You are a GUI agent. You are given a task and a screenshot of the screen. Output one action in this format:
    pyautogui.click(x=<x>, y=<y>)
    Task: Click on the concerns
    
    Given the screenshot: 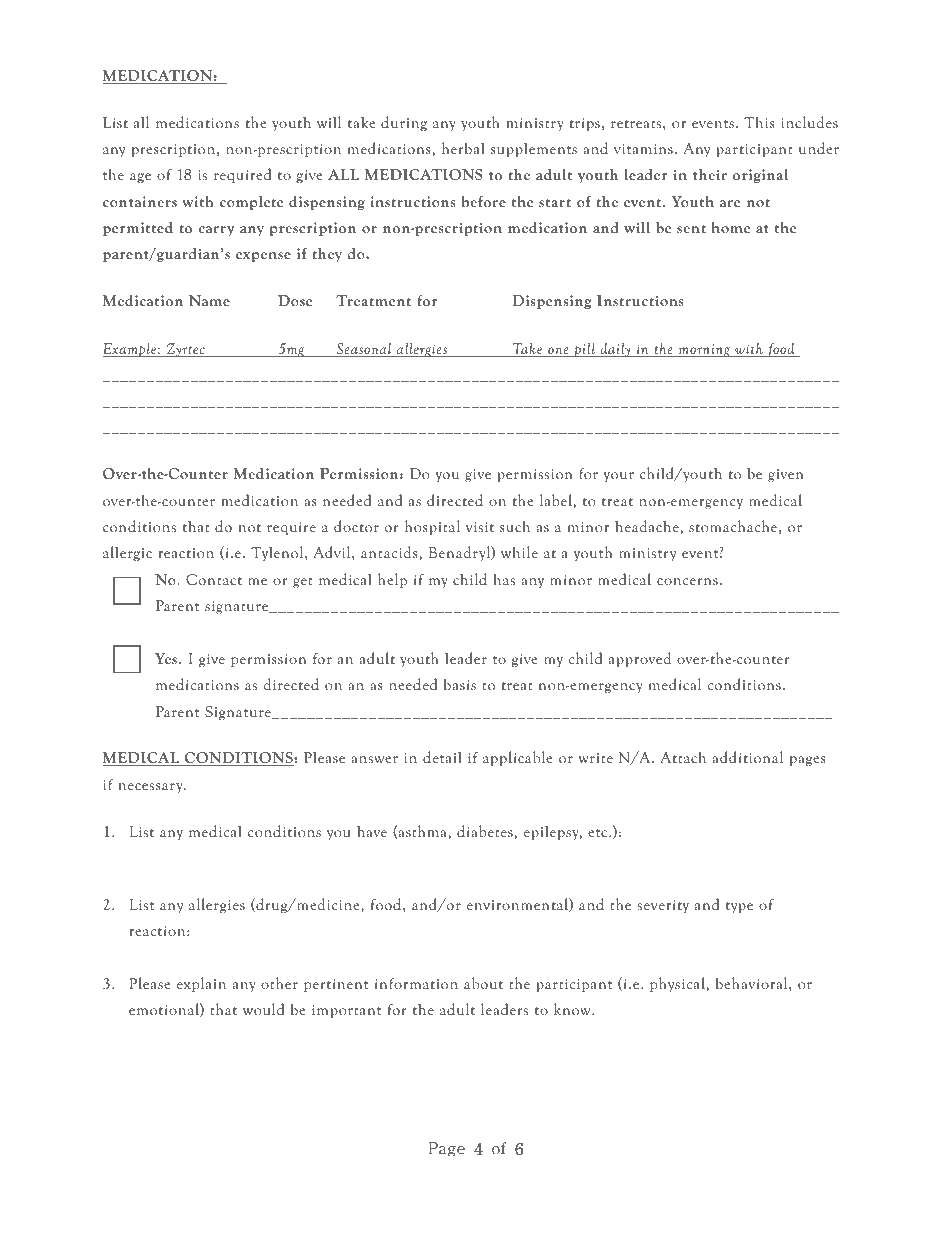 What is the action you would take?
    pyautogui.click(x=687, y=581)
